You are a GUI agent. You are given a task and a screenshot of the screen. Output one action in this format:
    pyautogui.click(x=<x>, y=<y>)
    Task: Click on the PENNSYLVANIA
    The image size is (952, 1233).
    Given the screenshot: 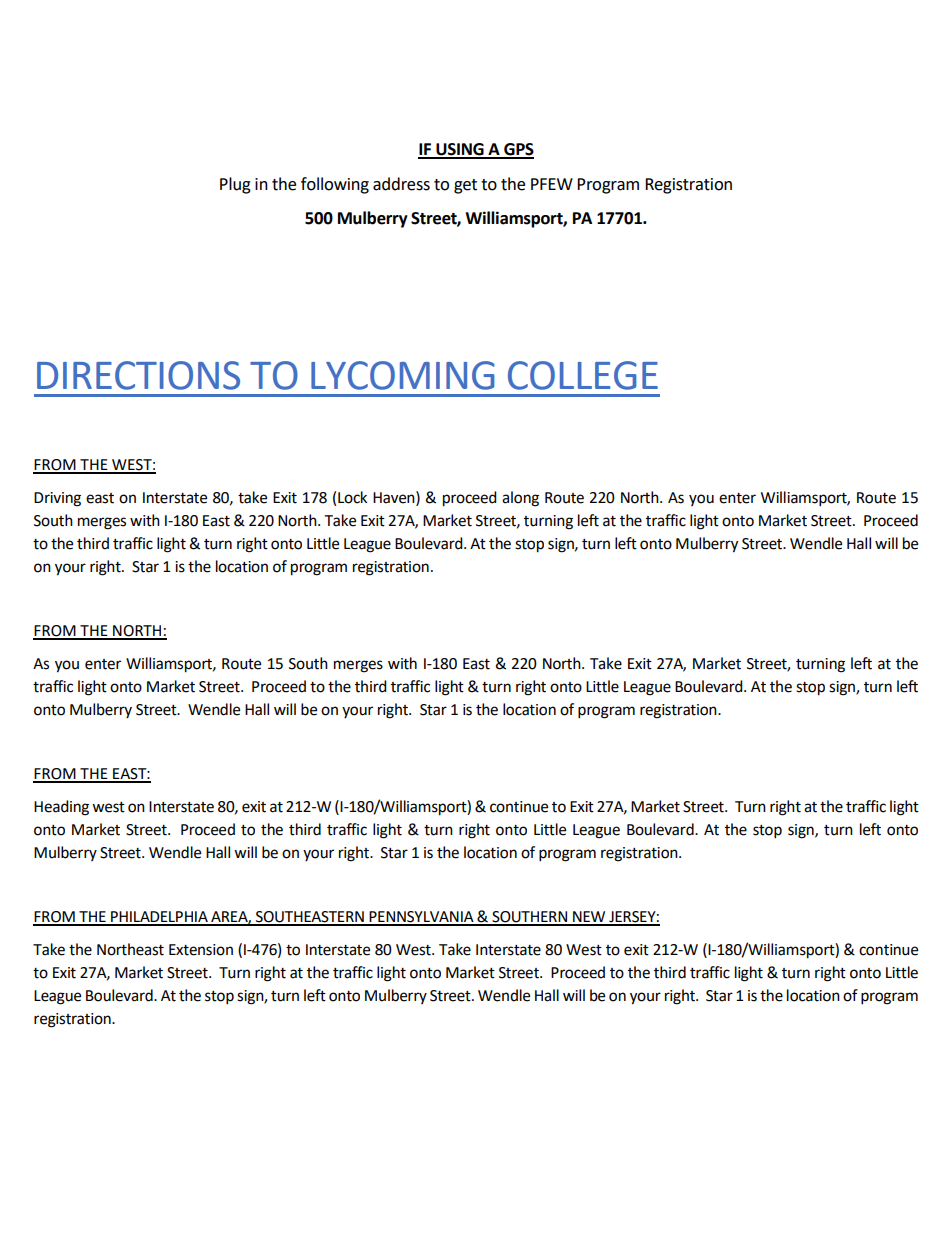 What is the action you would take?
    pyautogui.click(x=421, y=918)
